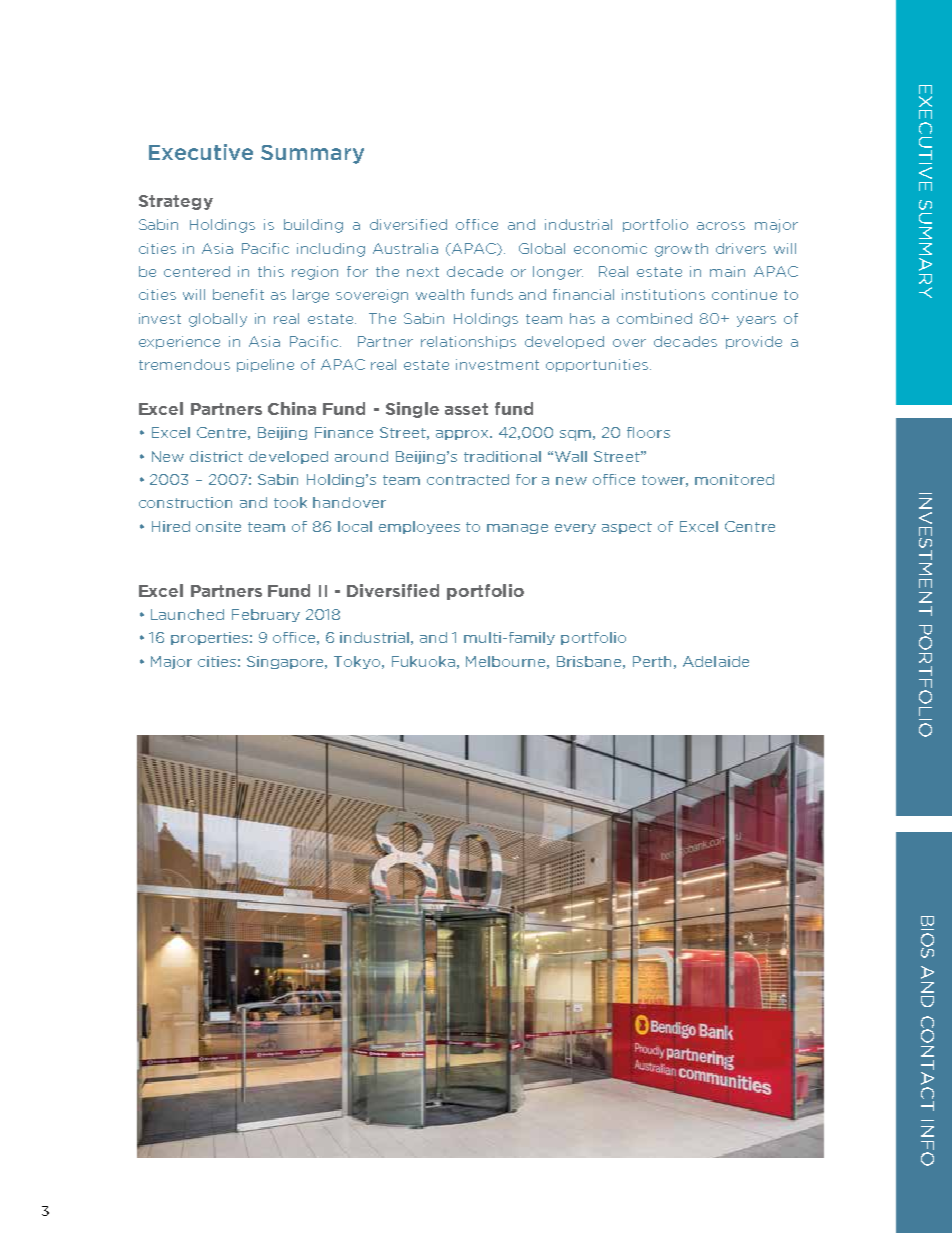 The height and width of the screenshot is (1233, 952). I want to click on across, so click(721, 226).
